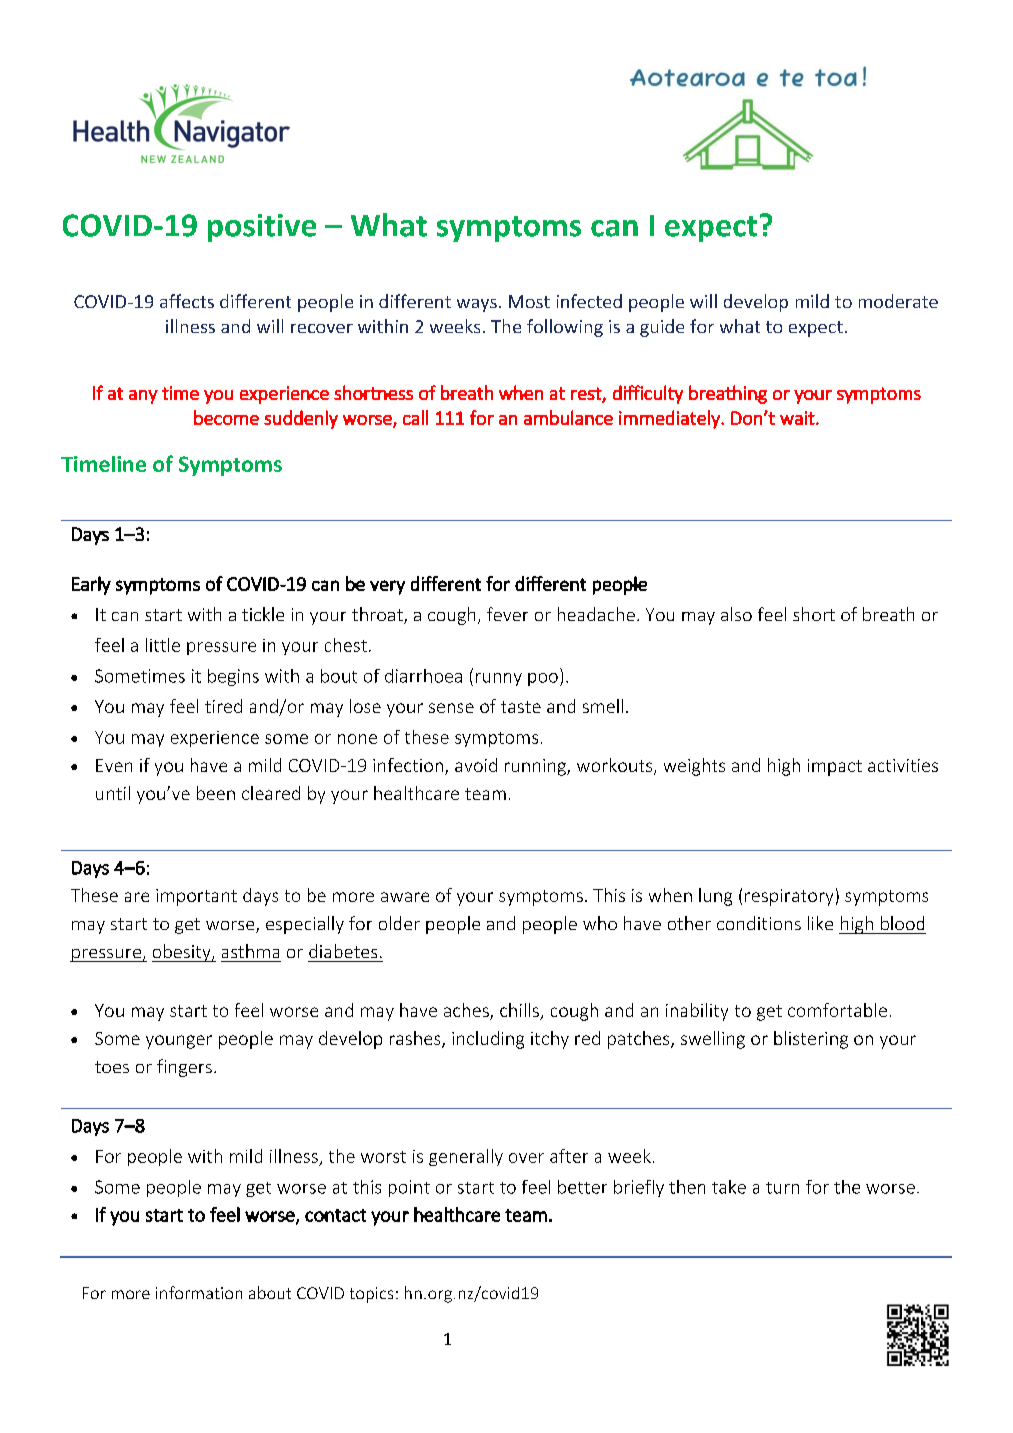 The image size is (1013, 1433). What do you see at coordinates (199, 1292) in the page?
I see `information` at bounding box center [199, 1292].
